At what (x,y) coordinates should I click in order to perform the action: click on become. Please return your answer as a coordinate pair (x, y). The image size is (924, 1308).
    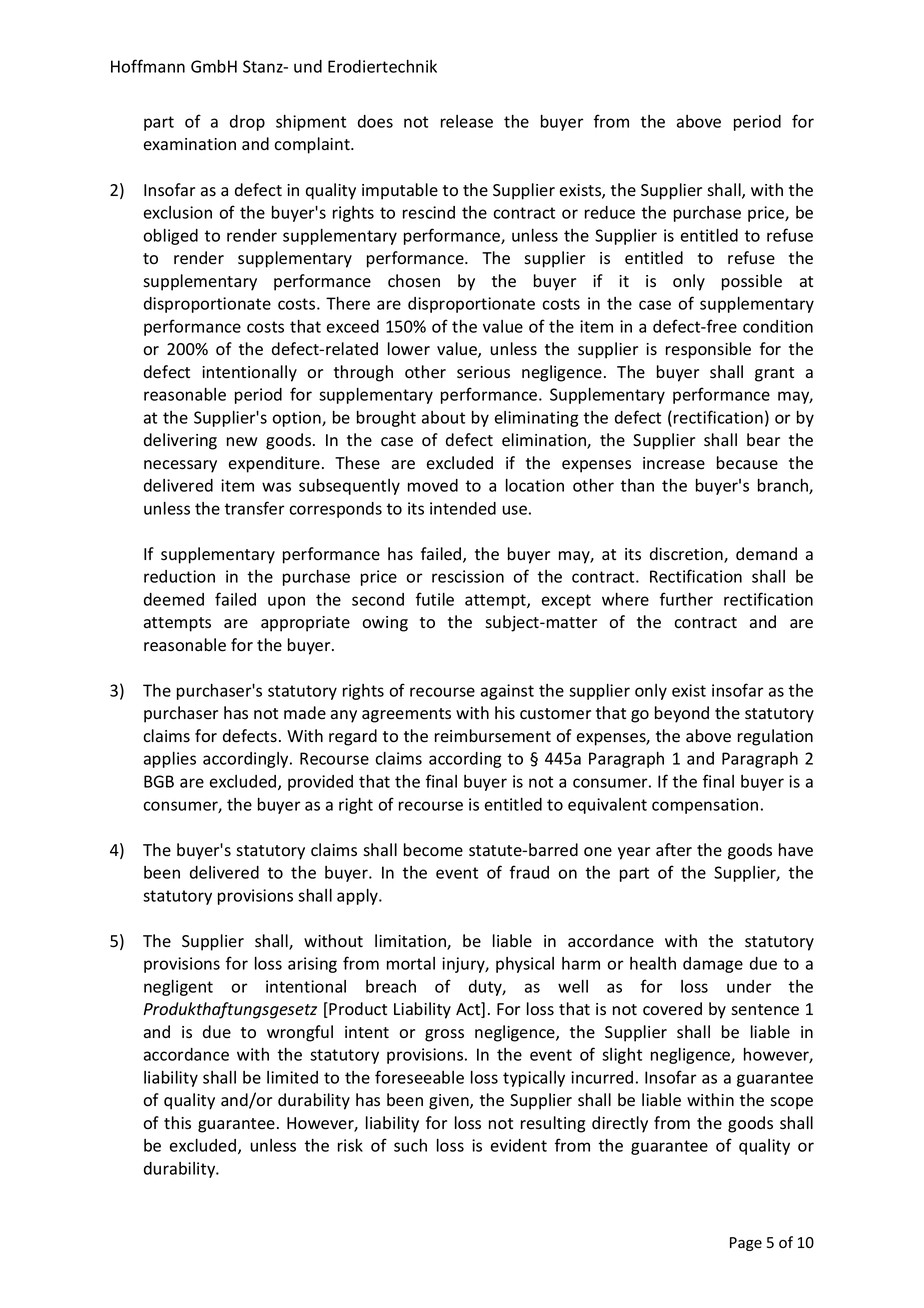
    Looking at the image, I should click on (433, 850).
